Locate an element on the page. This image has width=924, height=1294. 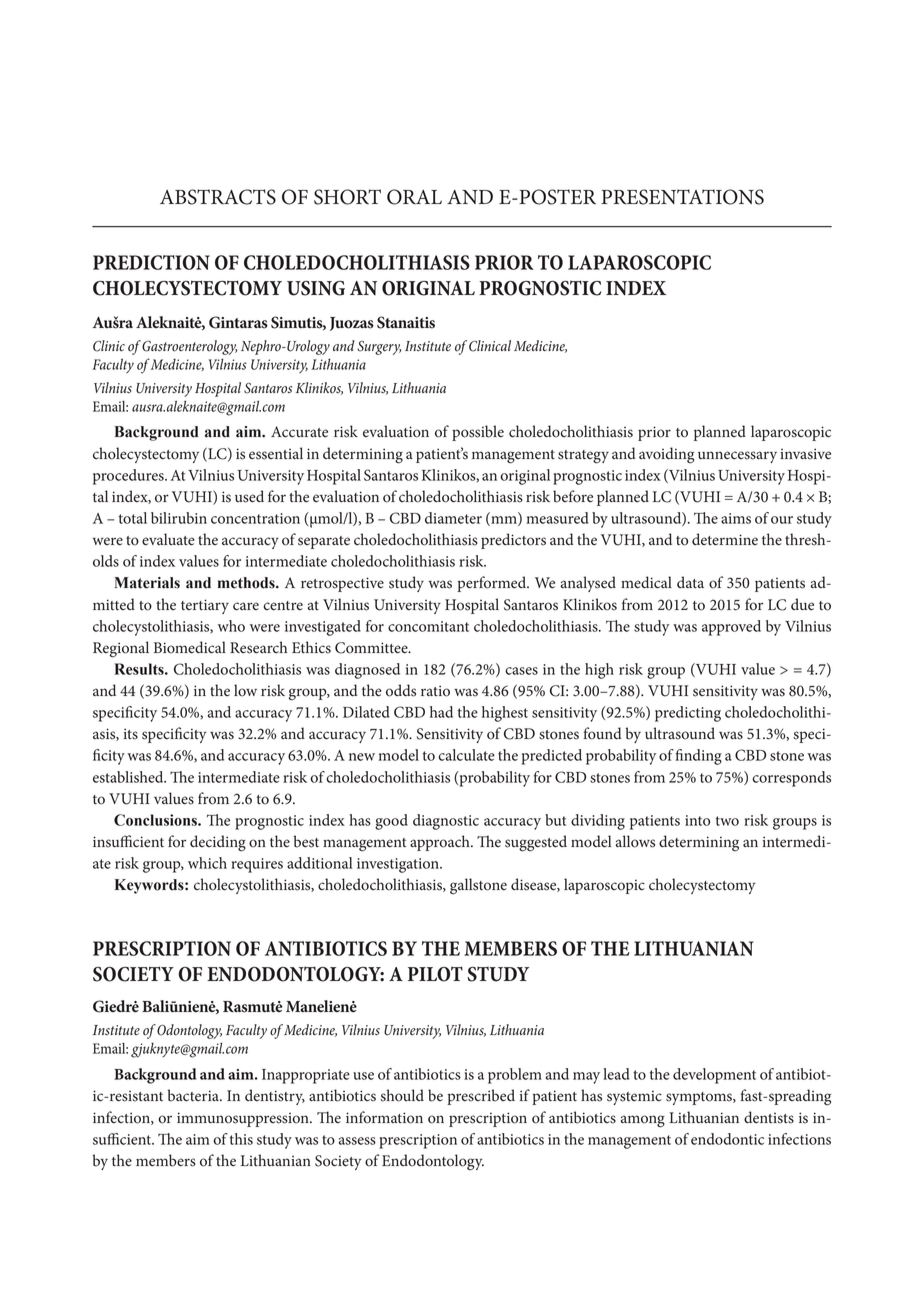
ORAL is located at coordinates (414, 197).
